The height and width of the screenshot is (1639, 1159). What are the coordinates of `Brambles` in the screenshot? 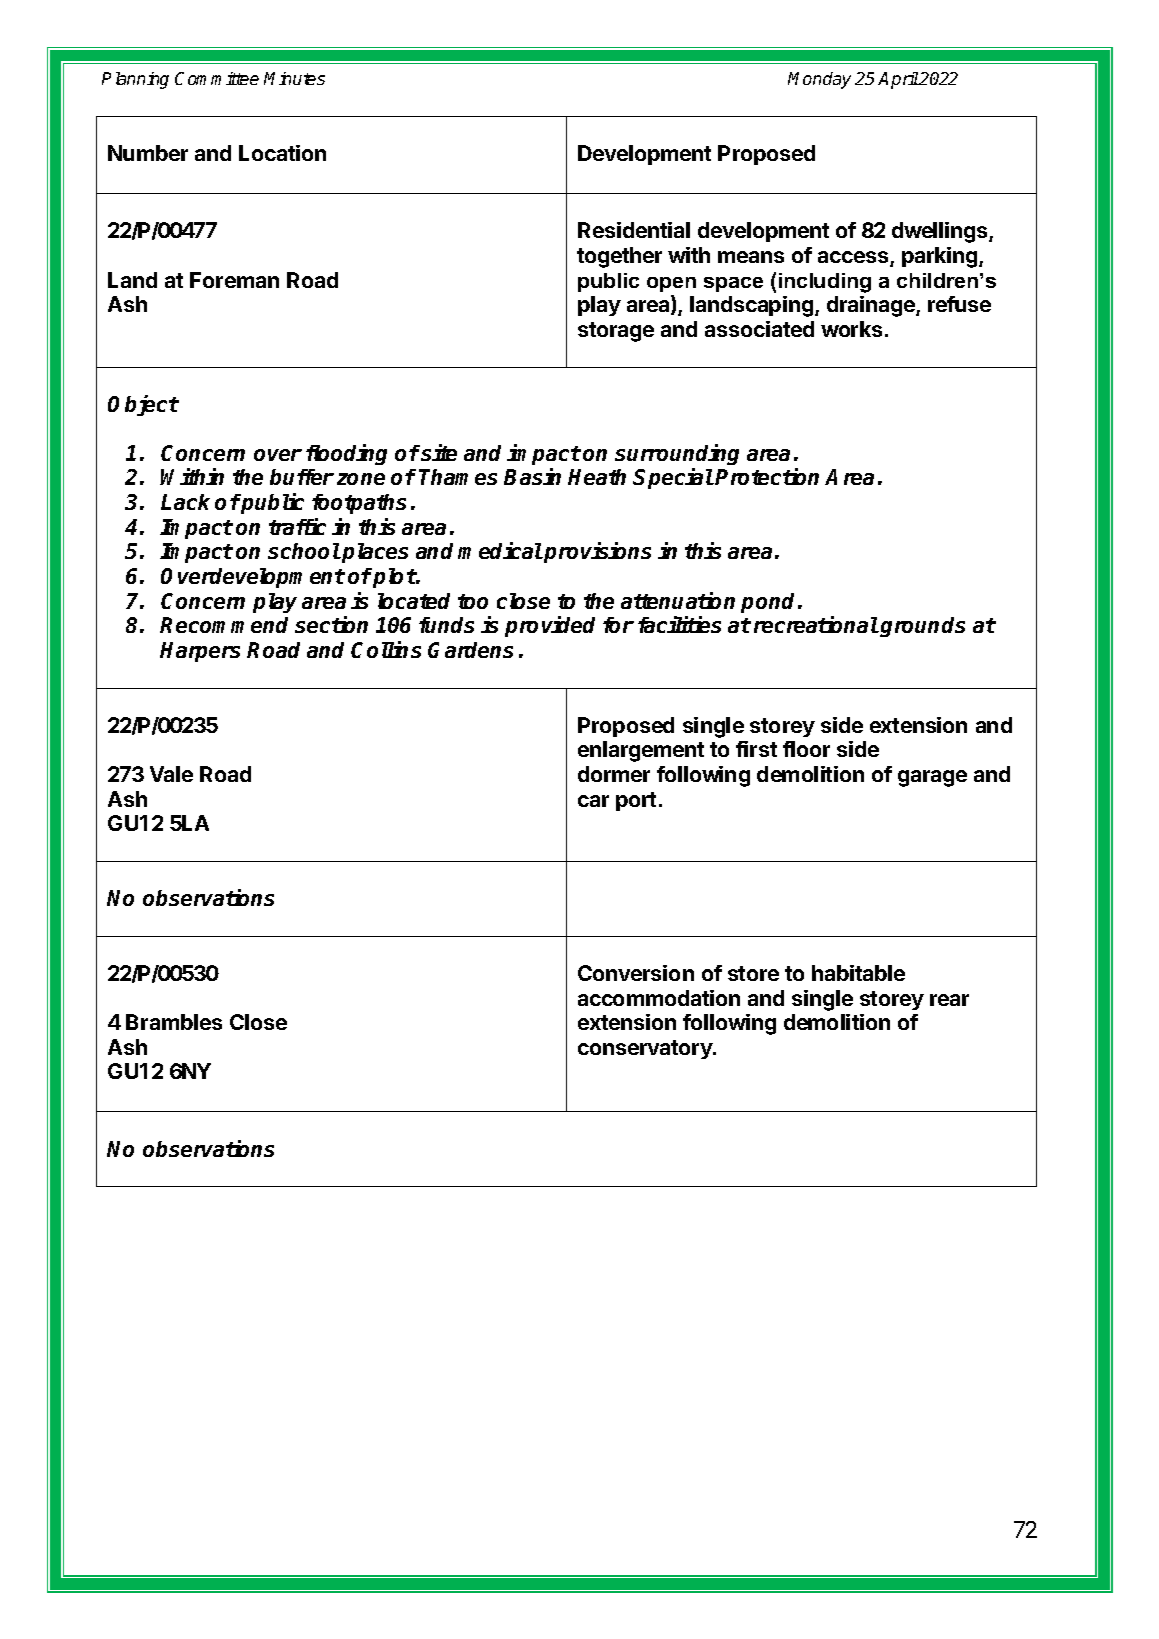 It's located at (174, 1022).
